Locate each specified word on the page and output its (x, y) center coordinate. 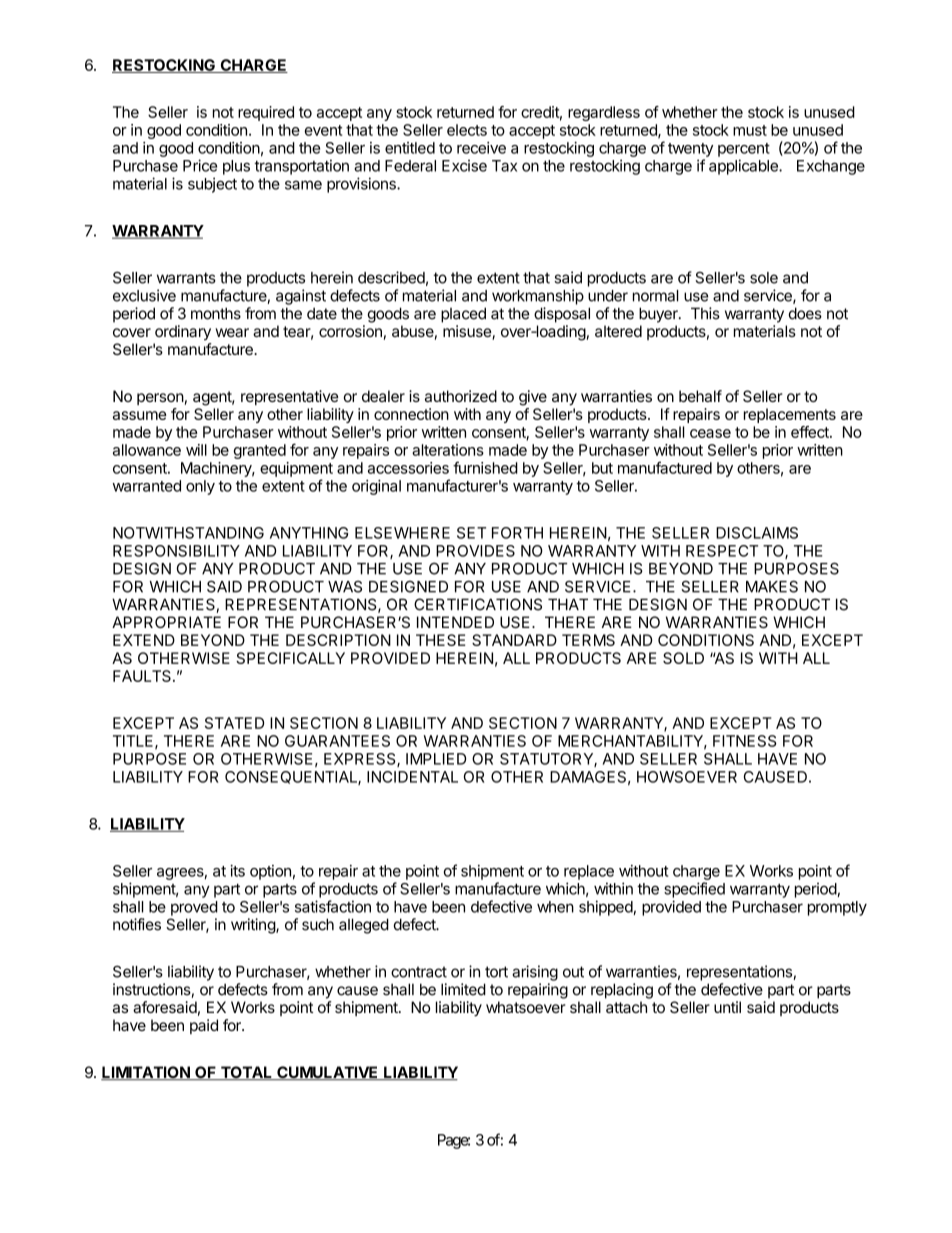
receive (481, 148)
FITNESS (745, 741)
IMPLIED (436, 759)
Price (200, 165)
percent (744, 150)
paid (204, 1026)
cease (710, 433)
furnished (485, 467)
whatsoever (526, 1007)
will (196, 450)
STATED (234, 723)
